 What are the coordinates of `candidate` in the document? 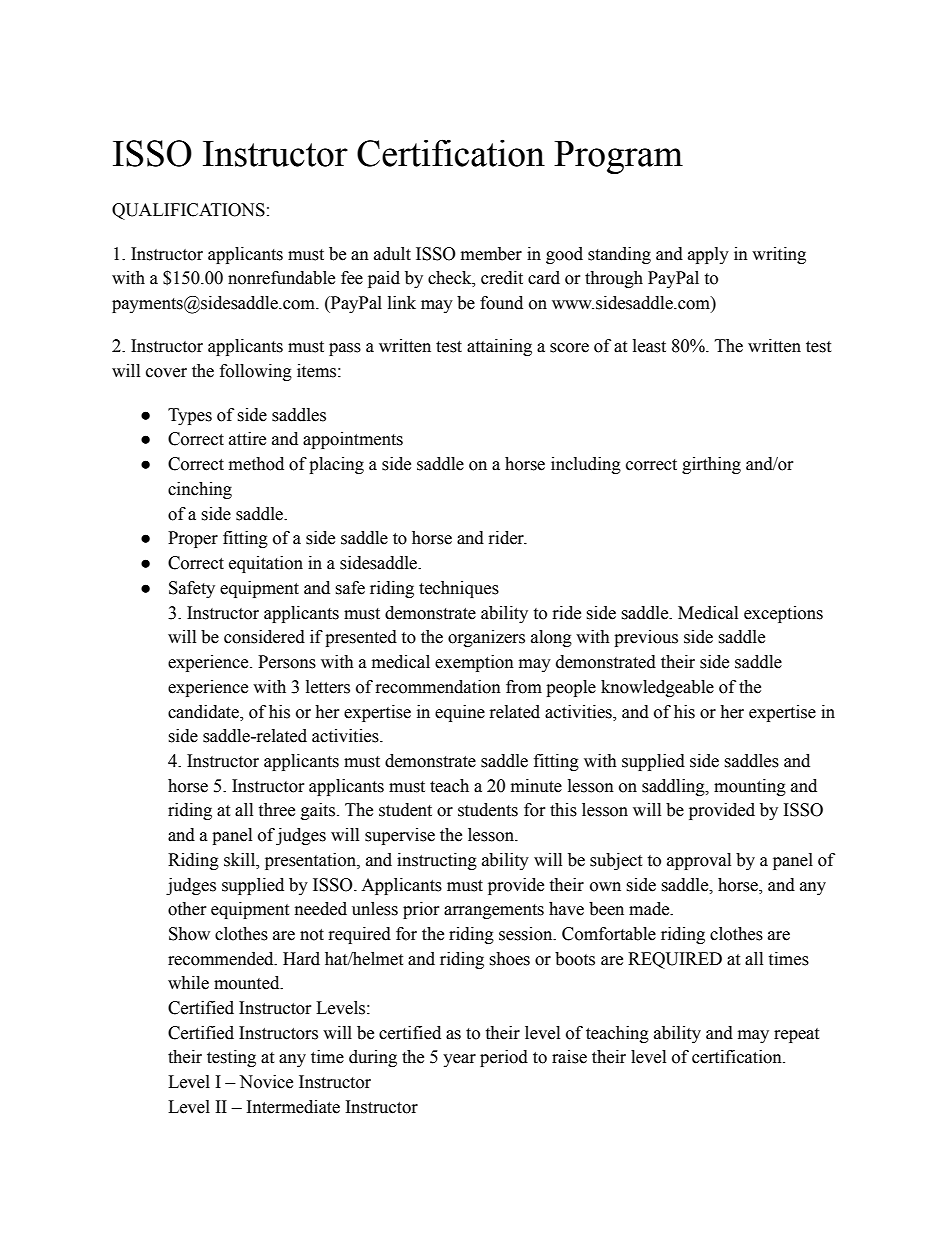 It's located at (204, 712).
